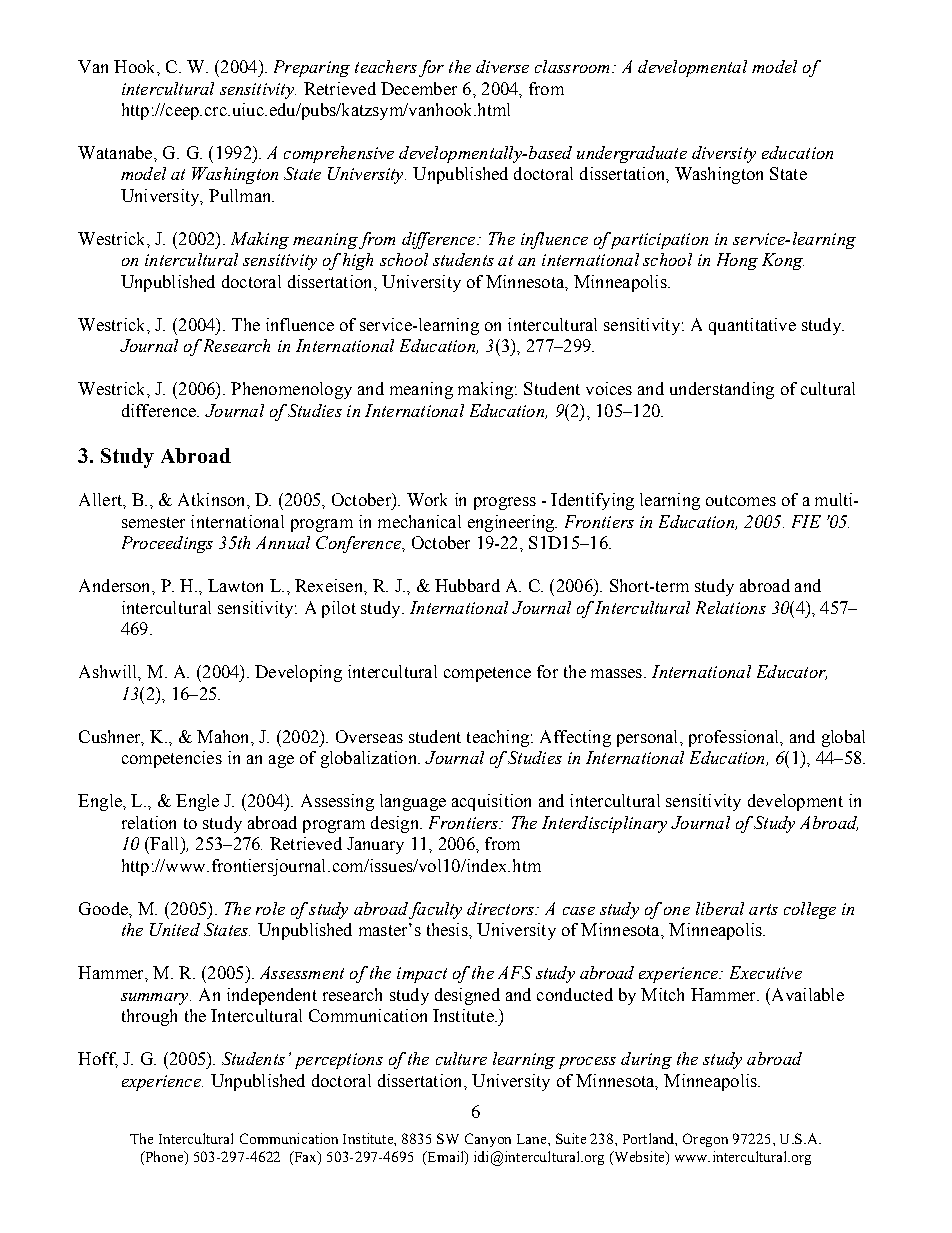 The image size is (952, 1233). Describe the element at coordinates (499, 738) in the image. I see `teaching` at that location.
